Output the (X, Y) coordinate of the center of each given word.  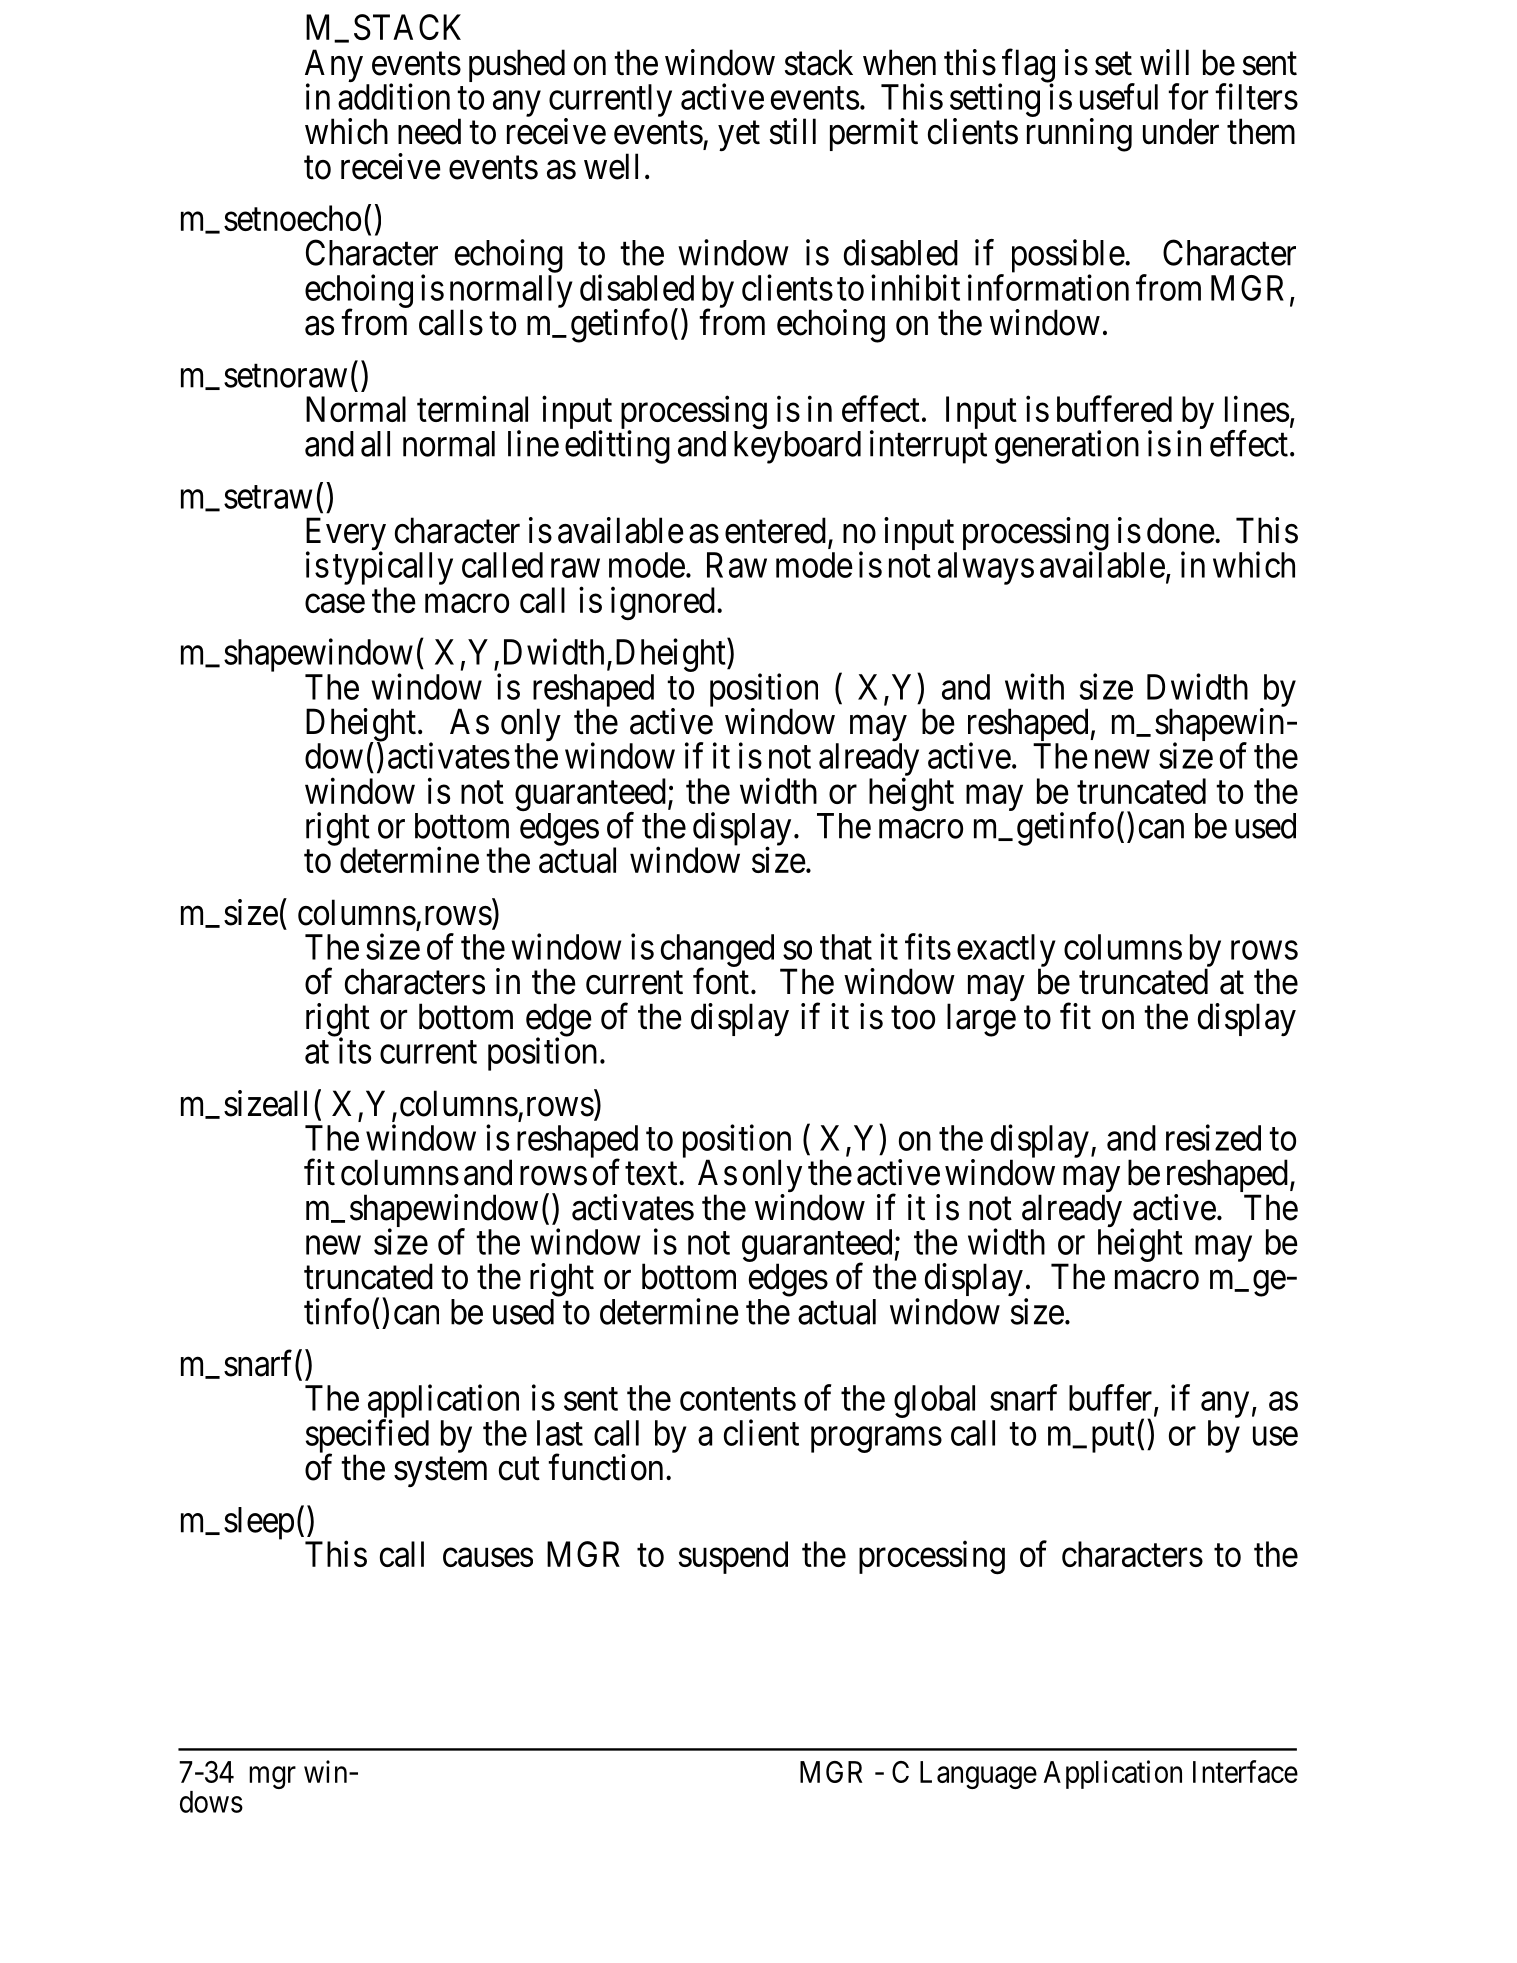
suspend (733, 1557)
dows (211, 1802)
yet (739, 136)
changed (717, 951)
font (721, 981)
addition (394, 96)
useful (1119, 96)
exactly (1006, 951)
